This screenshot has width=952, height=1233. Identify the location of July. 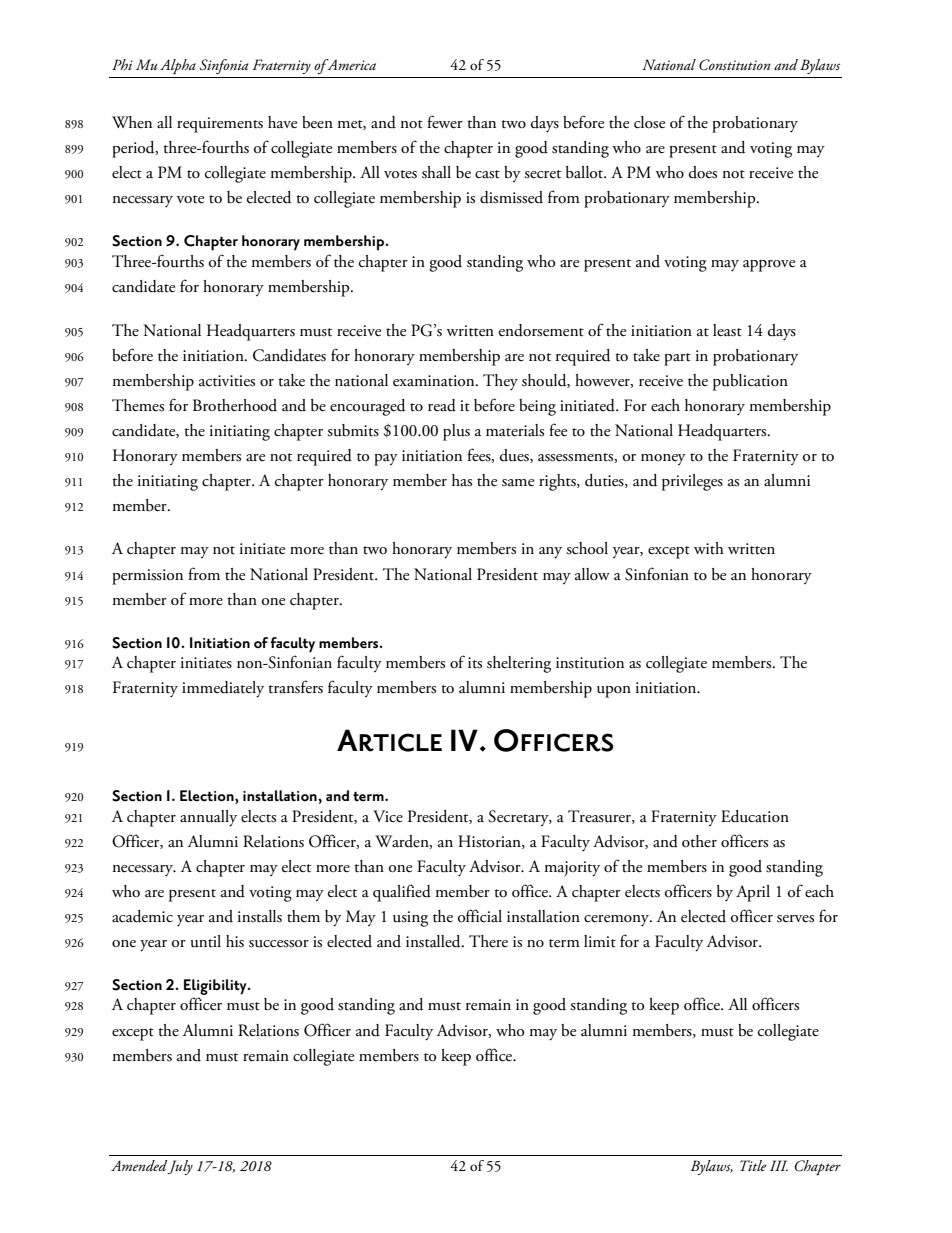
(180, 1167).
